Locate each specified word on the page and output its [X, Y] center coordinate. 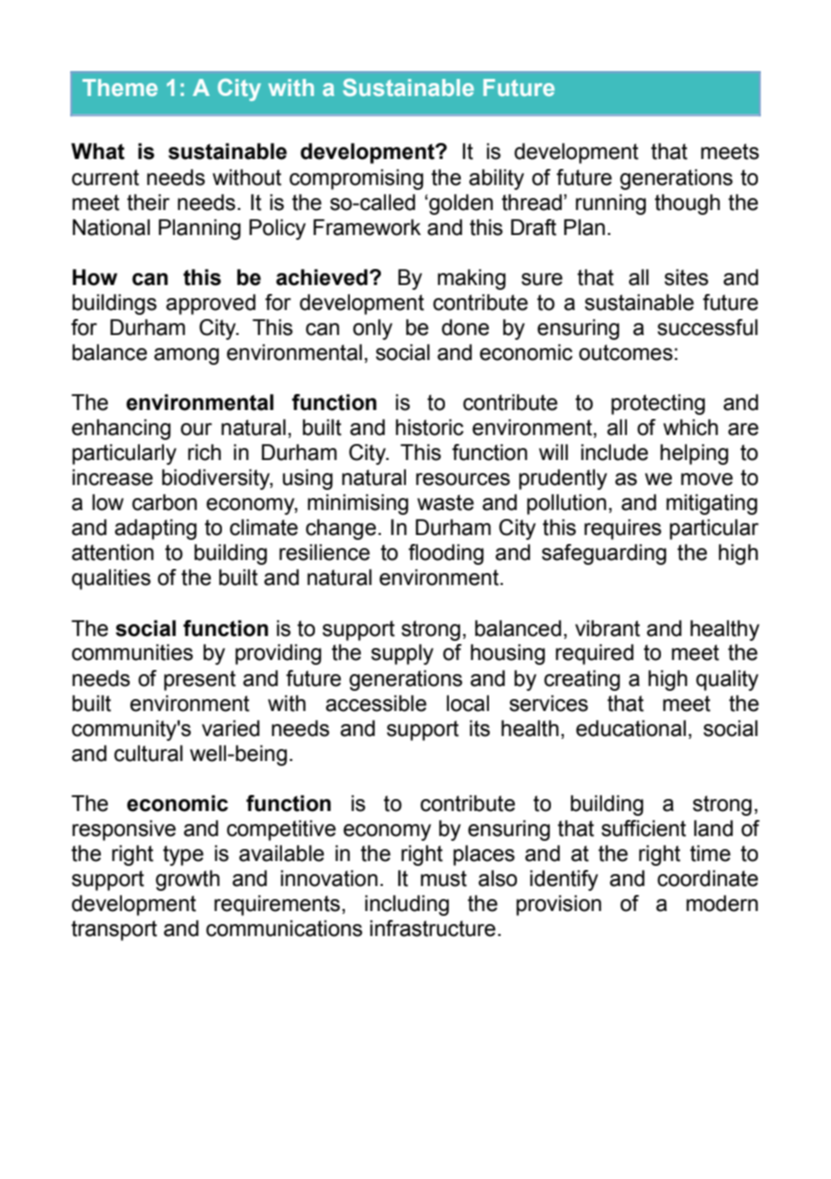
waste [445, 502]
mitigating [711, 504]
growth [188, 880]
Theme [120, 87]
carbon [164, 502]
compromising [356, 179]
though [687, 204]
